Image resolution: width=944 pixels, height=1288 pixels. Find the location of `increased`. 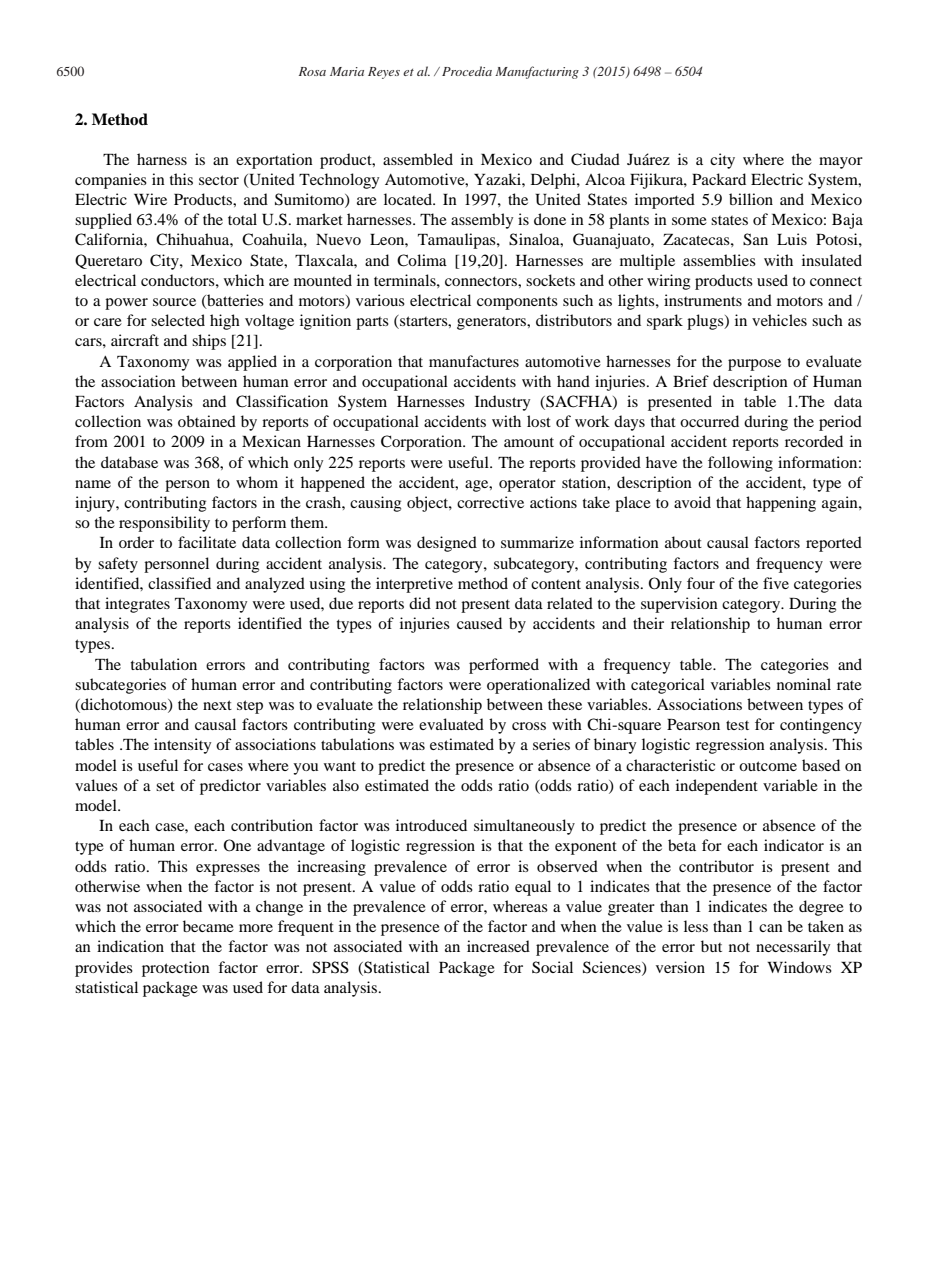

increased is located at coordinates (498, 946).
